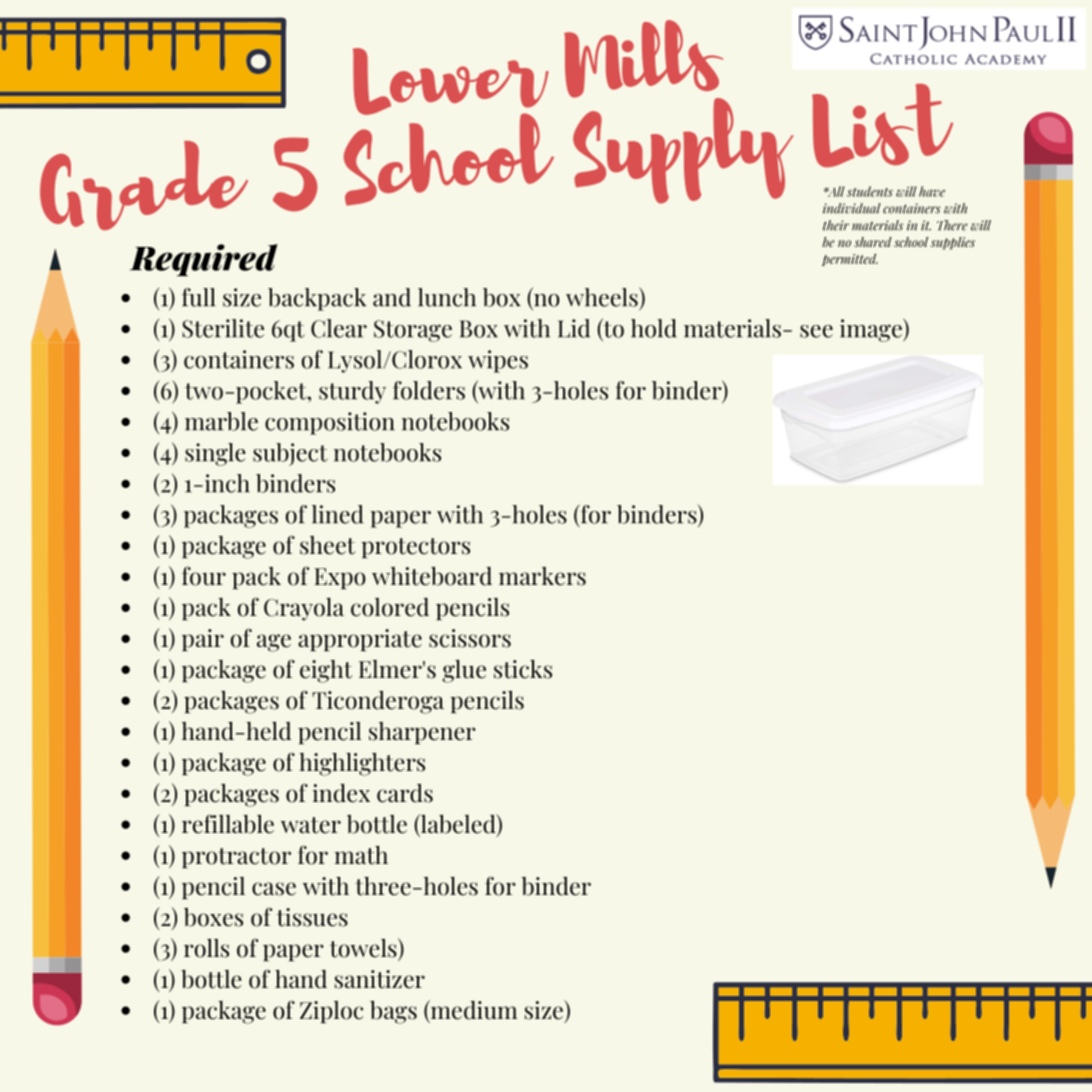 The height and width of the document is (1092, 1092). Describe the element at coordinates (603, 297) in the document. I see `wheels` at that location.
